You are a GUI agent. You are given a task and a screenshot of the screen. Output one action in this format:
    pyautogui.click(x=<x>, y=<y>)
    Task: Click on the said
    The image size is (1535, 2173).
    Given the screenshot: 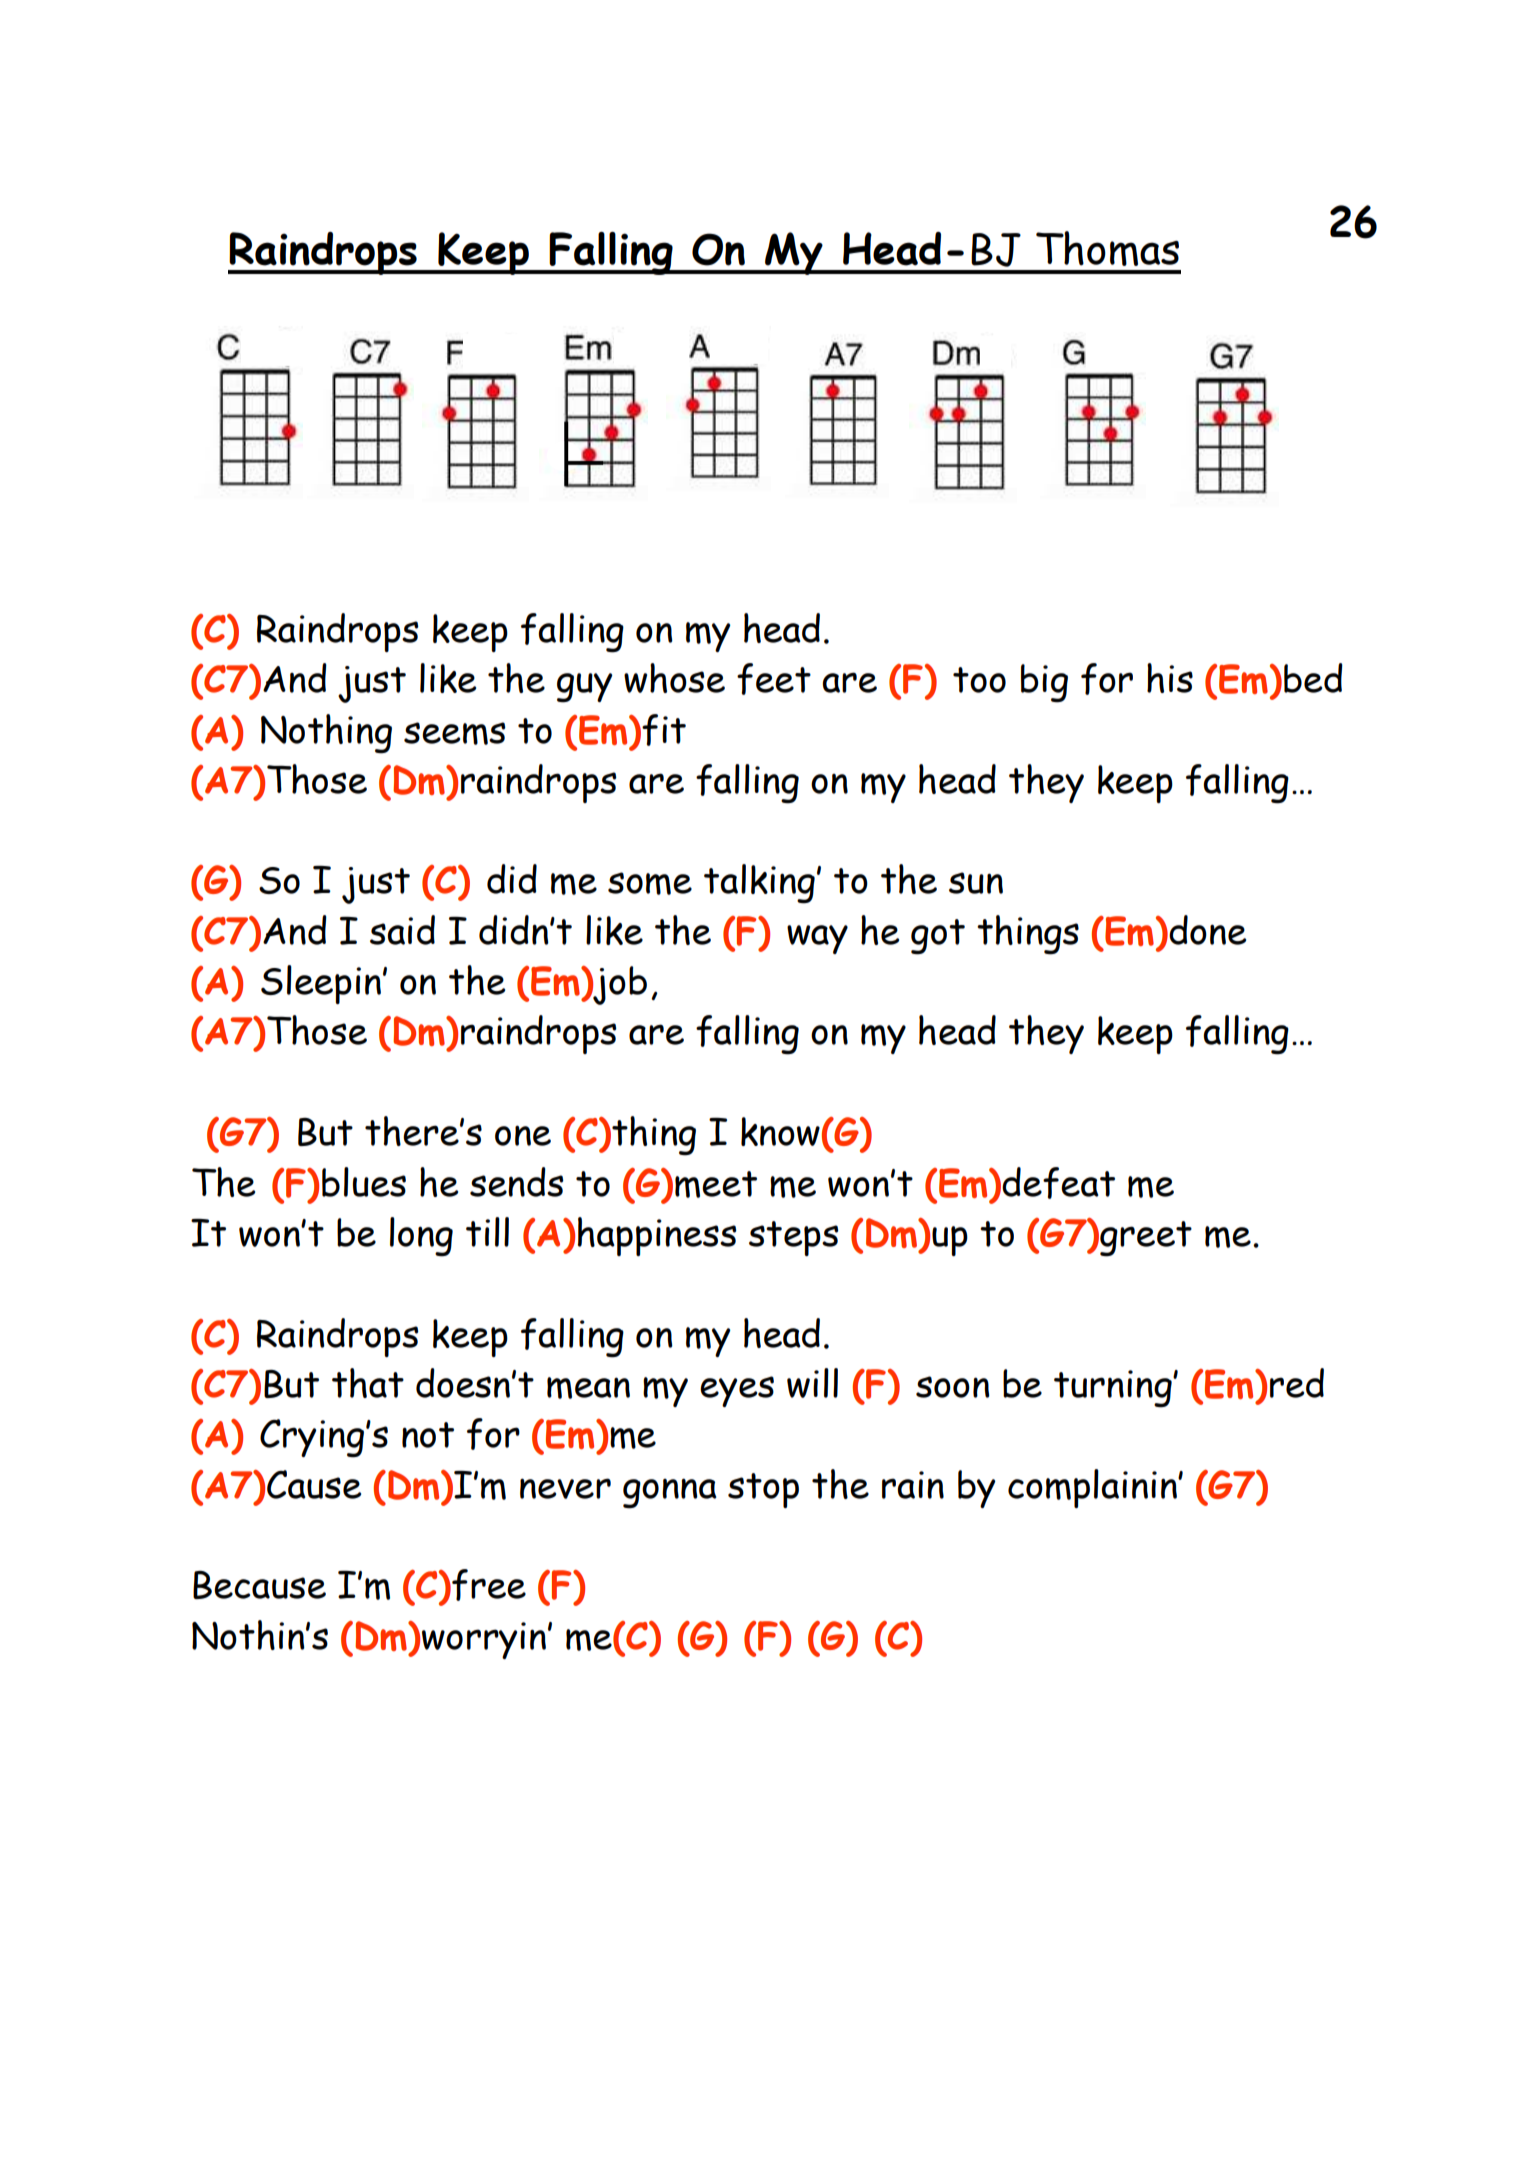 What is the action you would take?
    pyautogui.click(x=402, y=930)
